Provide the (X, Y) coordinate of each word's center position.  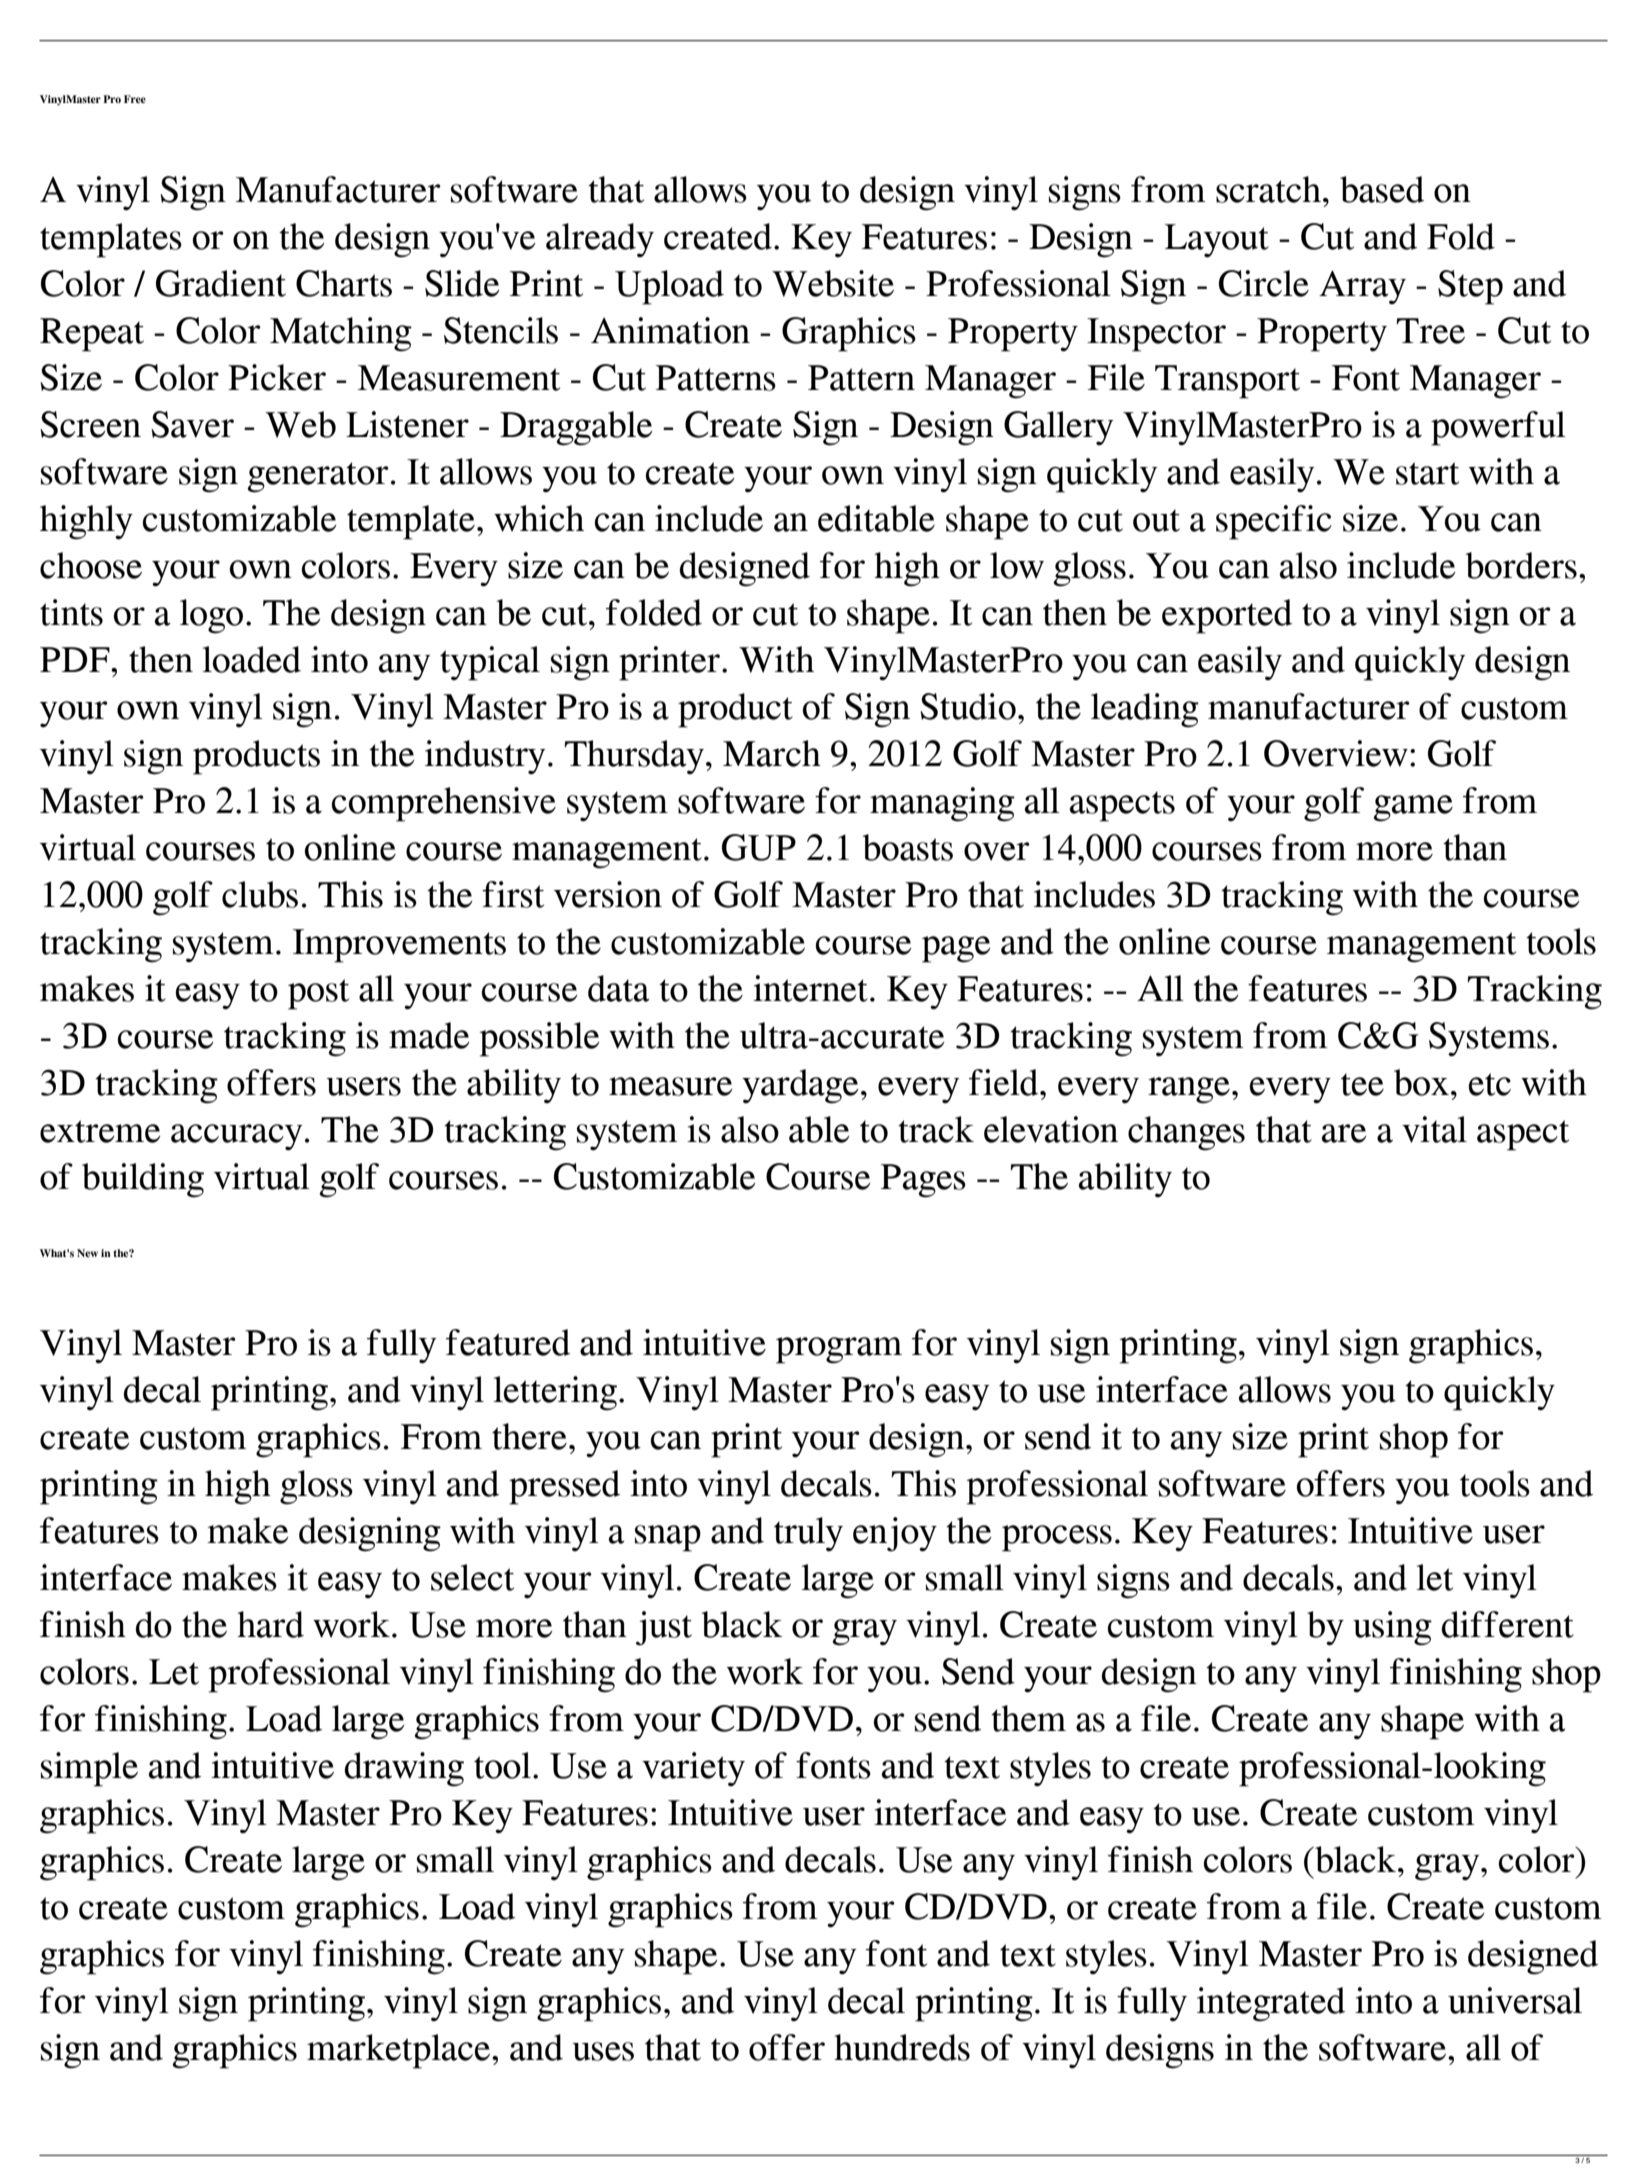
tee (1362, 1084)
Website (833, 283)
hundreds (902, 2047)
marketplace (400, 2051)
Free (135, 99)
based (1382, 189)
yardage (800, 1086)
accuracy (236, 1137)
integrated (1271, 2004)
